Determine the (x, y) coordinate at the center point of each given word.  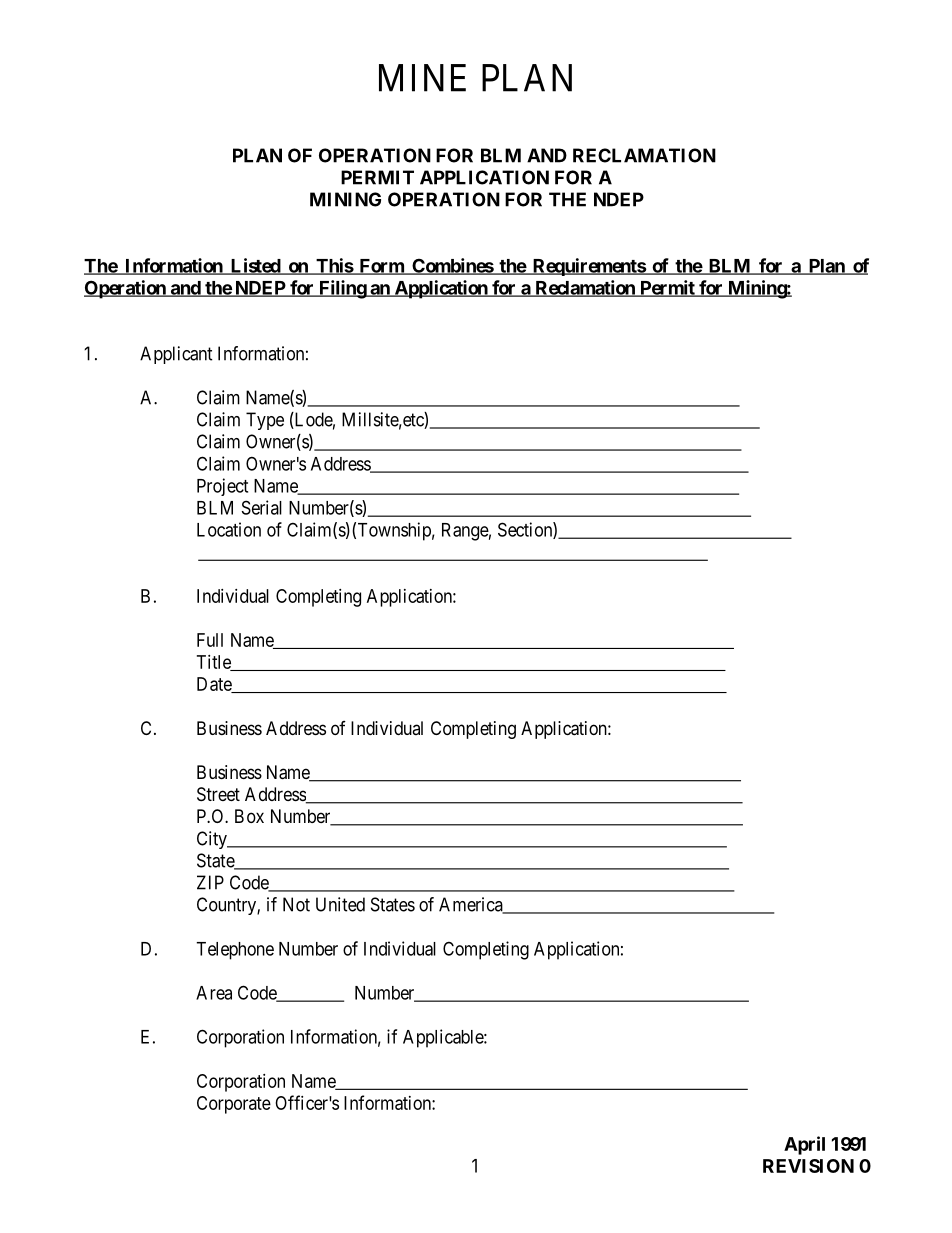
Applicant (176, 355)
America (472, 905)
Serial (262, 507)
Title (215, 663)
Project (222, 487)
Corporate (234, 1105)
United (340, 904)
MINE (422, 78)
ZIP (210, 882)
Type (265, 421)
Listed (255, 266)
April (804, 1145)
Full (210, 640)
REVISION (808, 1166)
